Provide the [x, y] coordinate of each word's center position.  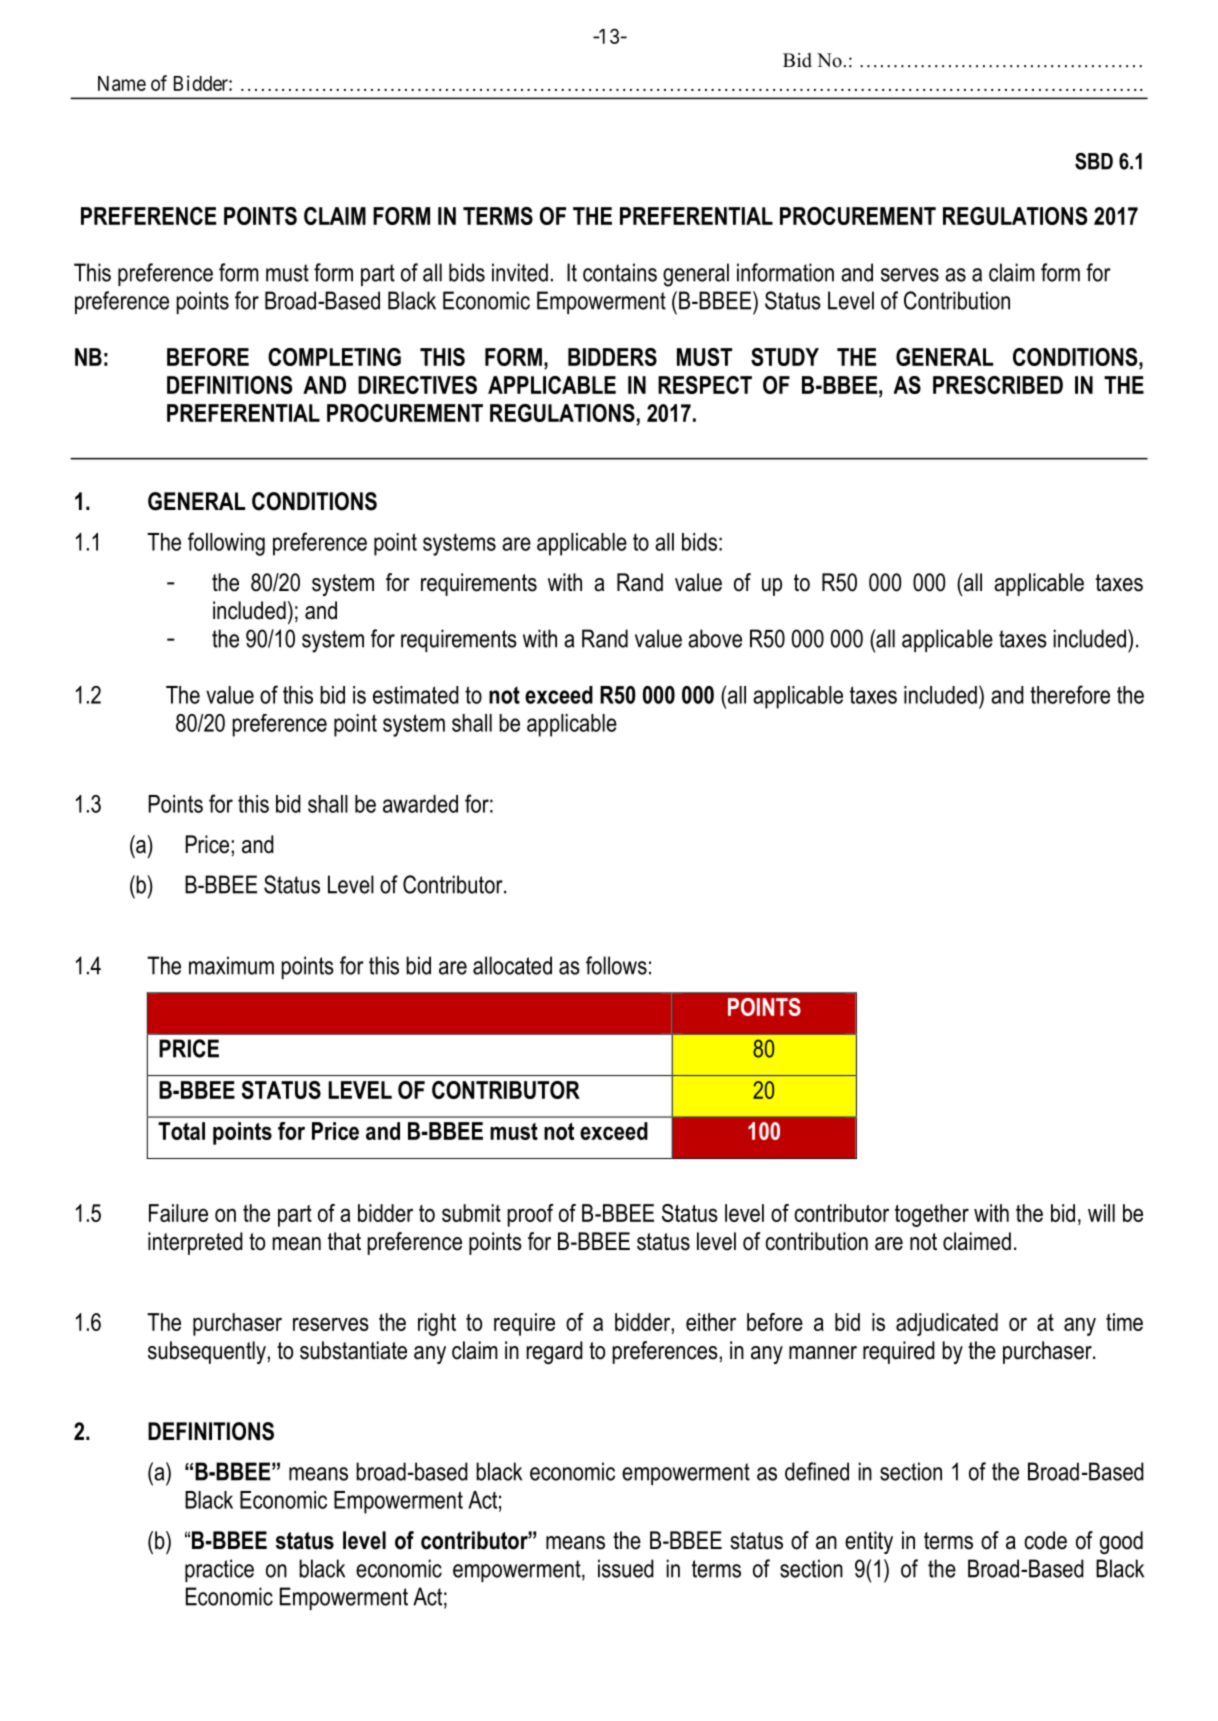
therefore [1070, 694]
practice [219, 1570]
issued [626, 1568]
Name [122, 83]
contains [620, 272]
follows [616, 965]
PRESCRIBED [998, 385]
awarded [420, 804]
